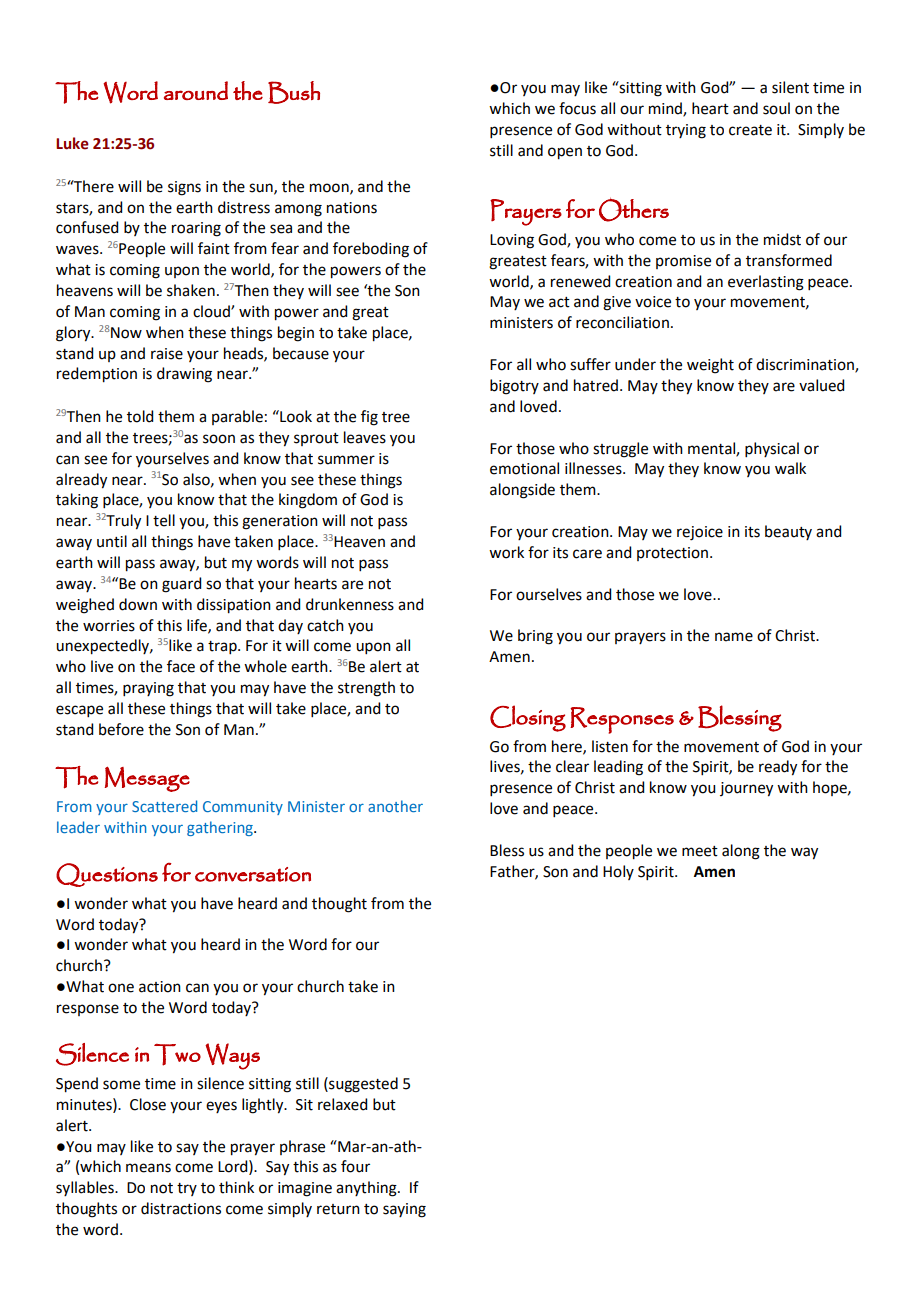 The width and height of the screenshot is (924, 1308). Describe the element at coordinates (148, 1168) in the screenshot. I see `means` at that location.
